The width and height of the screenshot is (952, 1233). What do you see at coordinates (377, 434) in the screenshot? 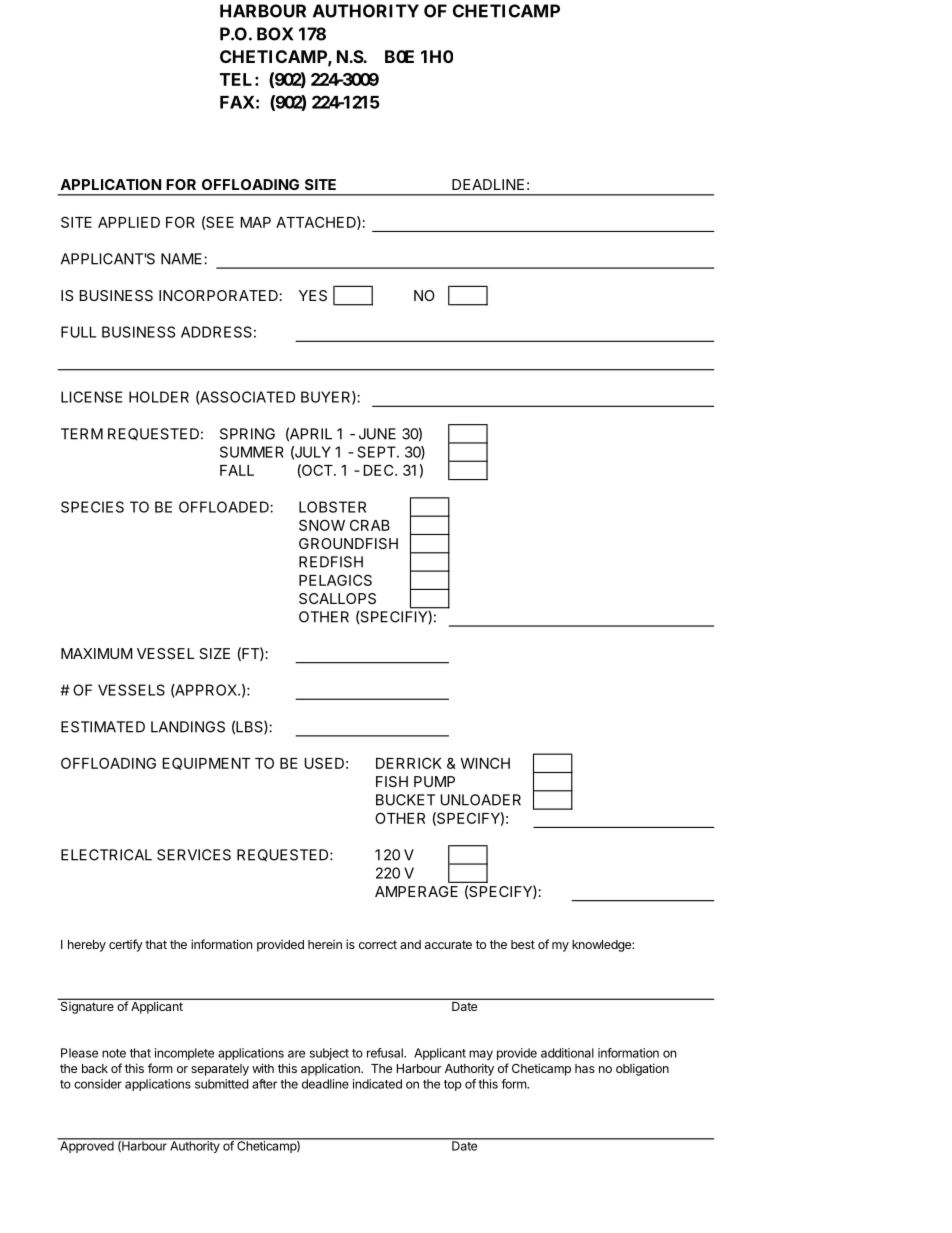
I see `JUNE` at bounding box center [377, 434].
